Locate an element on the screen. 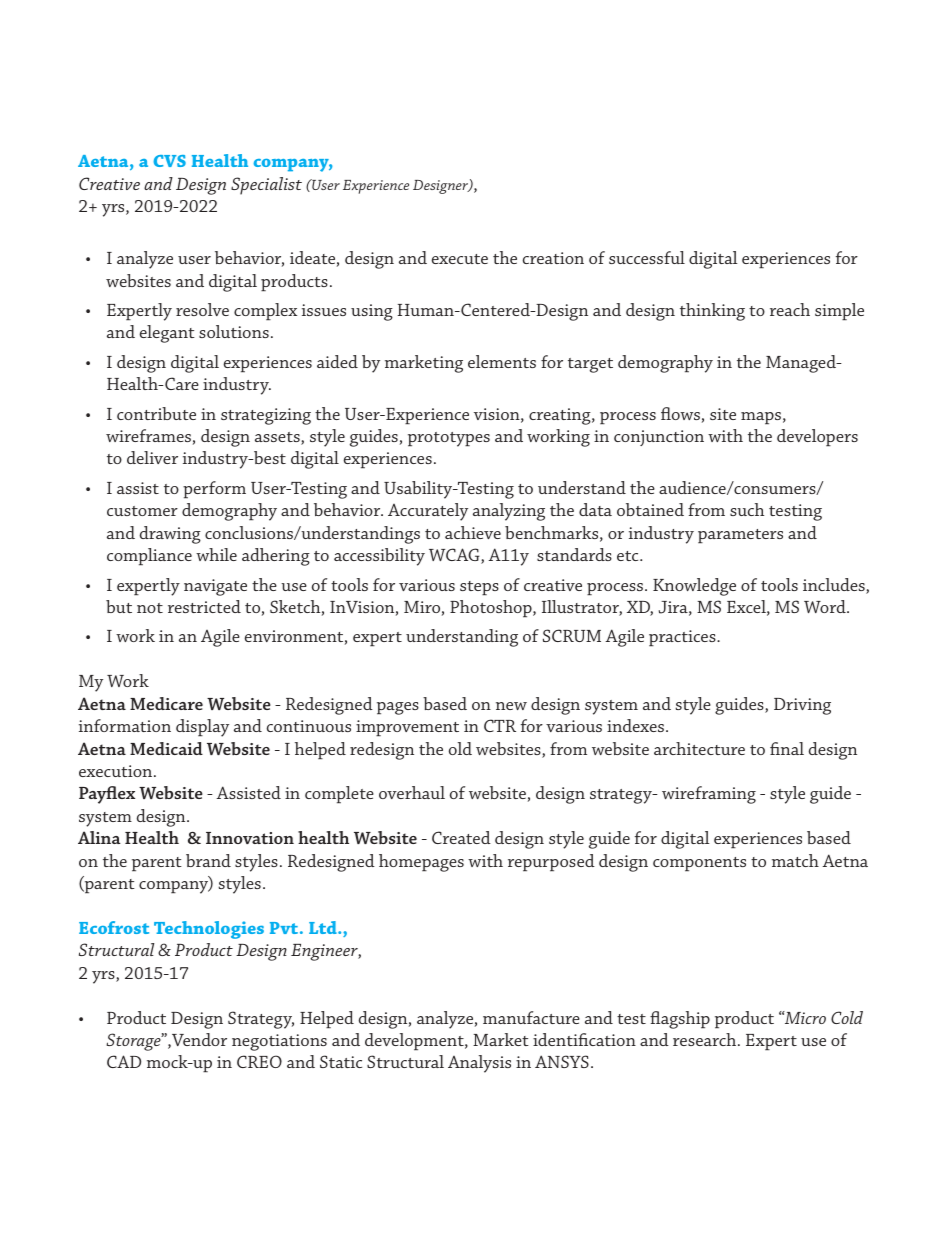 The image size is (952, 1233). CAD is located at coordinates (124, 1061).
